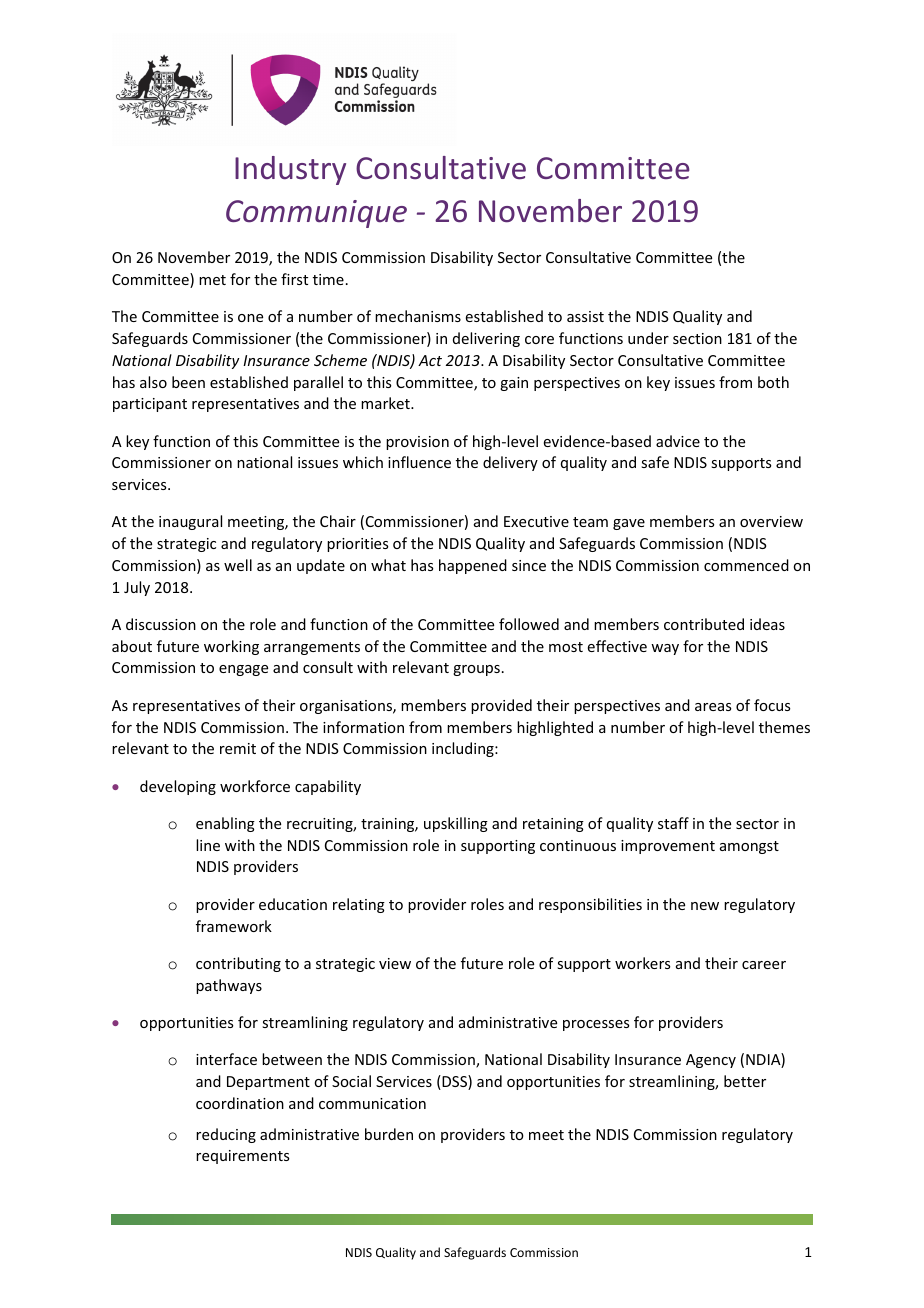 Image resolution: width=924 pixels, height=1308 pixels. I want to click on groups, so click(476, 670).
